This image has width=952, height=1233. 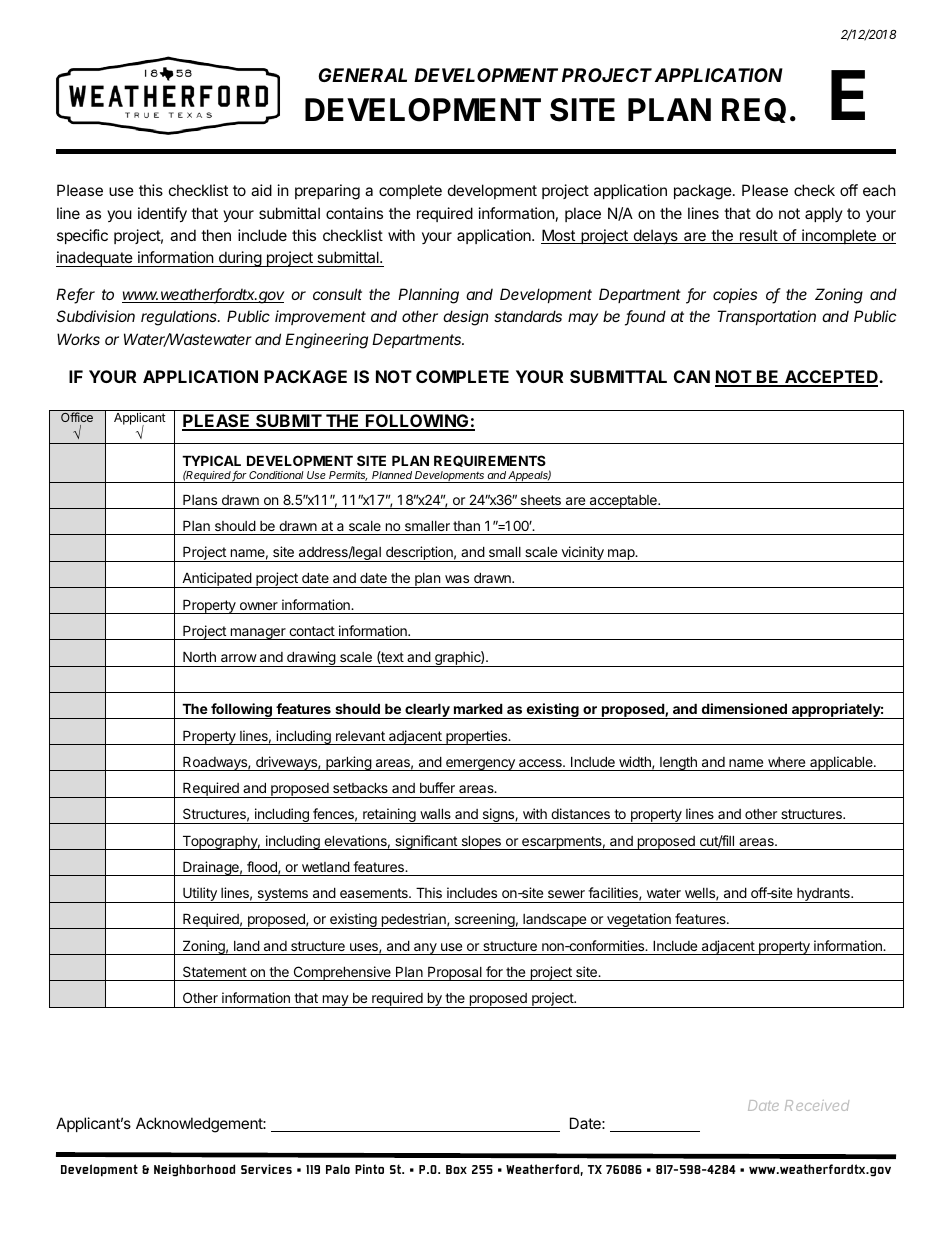 What do you see at coordinates (162, 214) in the image?
I see `identify` at bounding box center [162, 214].
